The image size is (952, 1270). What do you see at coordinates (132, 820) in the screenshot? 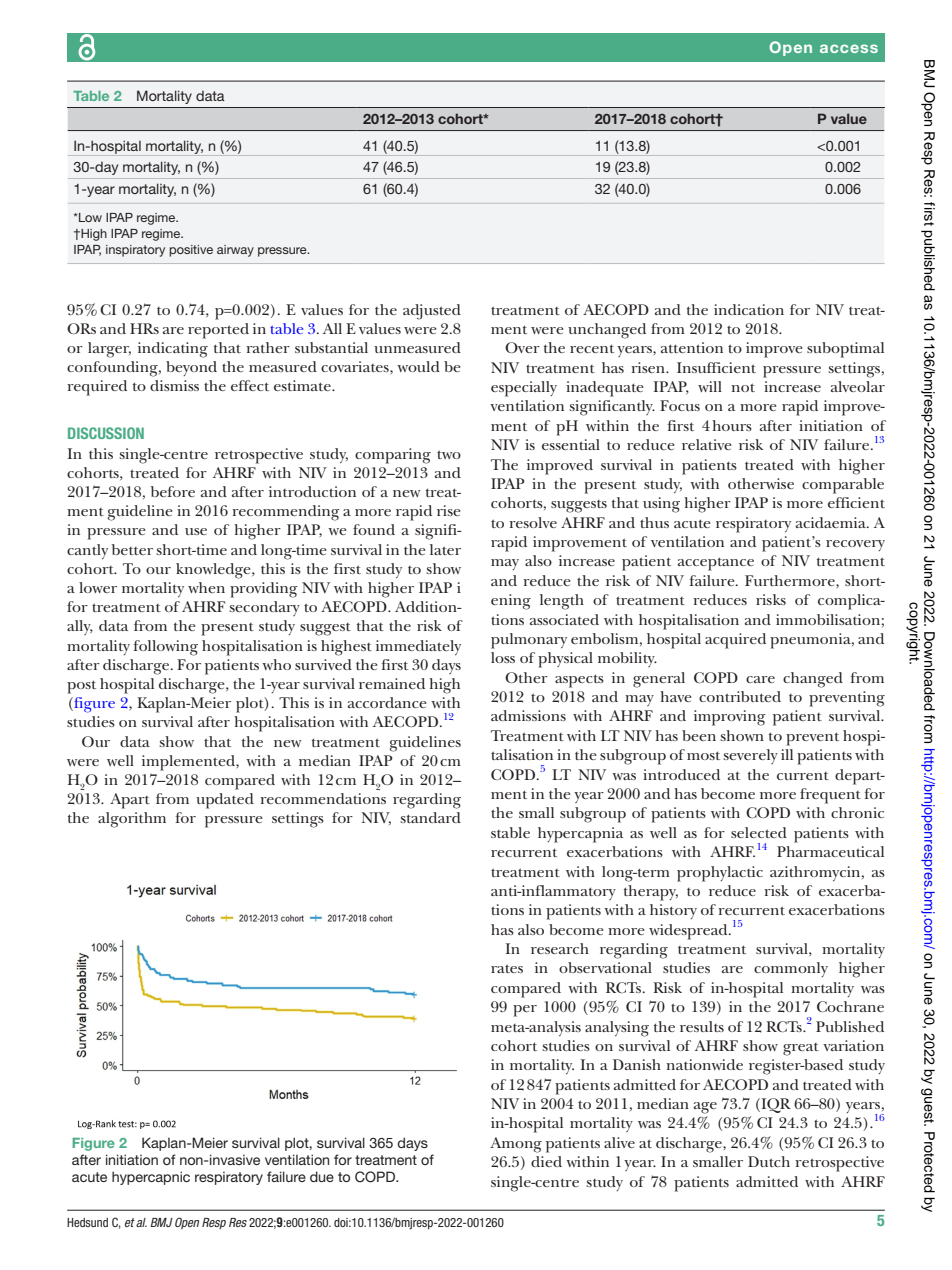
I see `algorithm` at bounding box center [132, 820].
